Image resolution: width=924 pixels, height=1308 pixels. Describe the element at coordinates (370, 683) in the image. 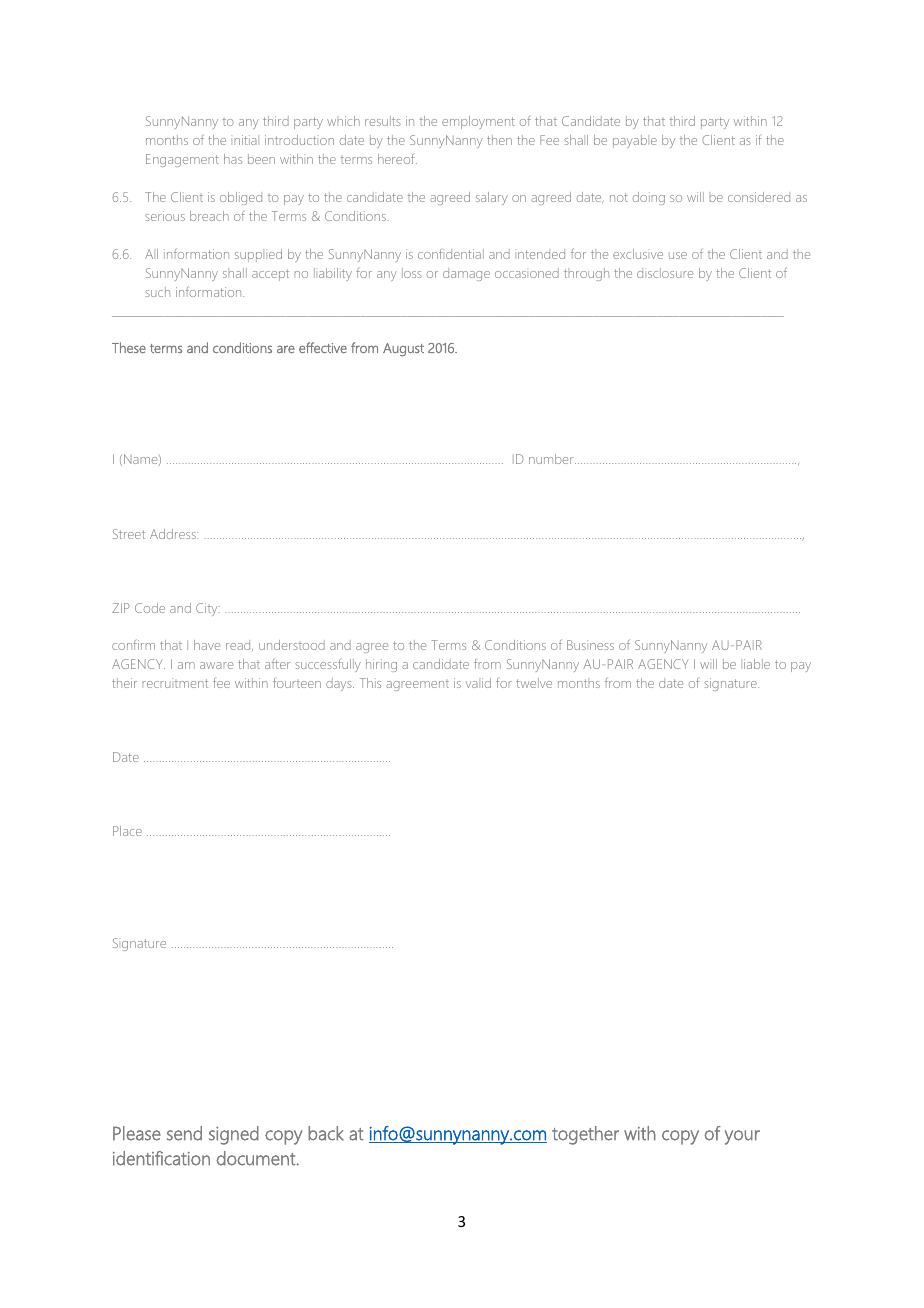

I see `This` at that location.
